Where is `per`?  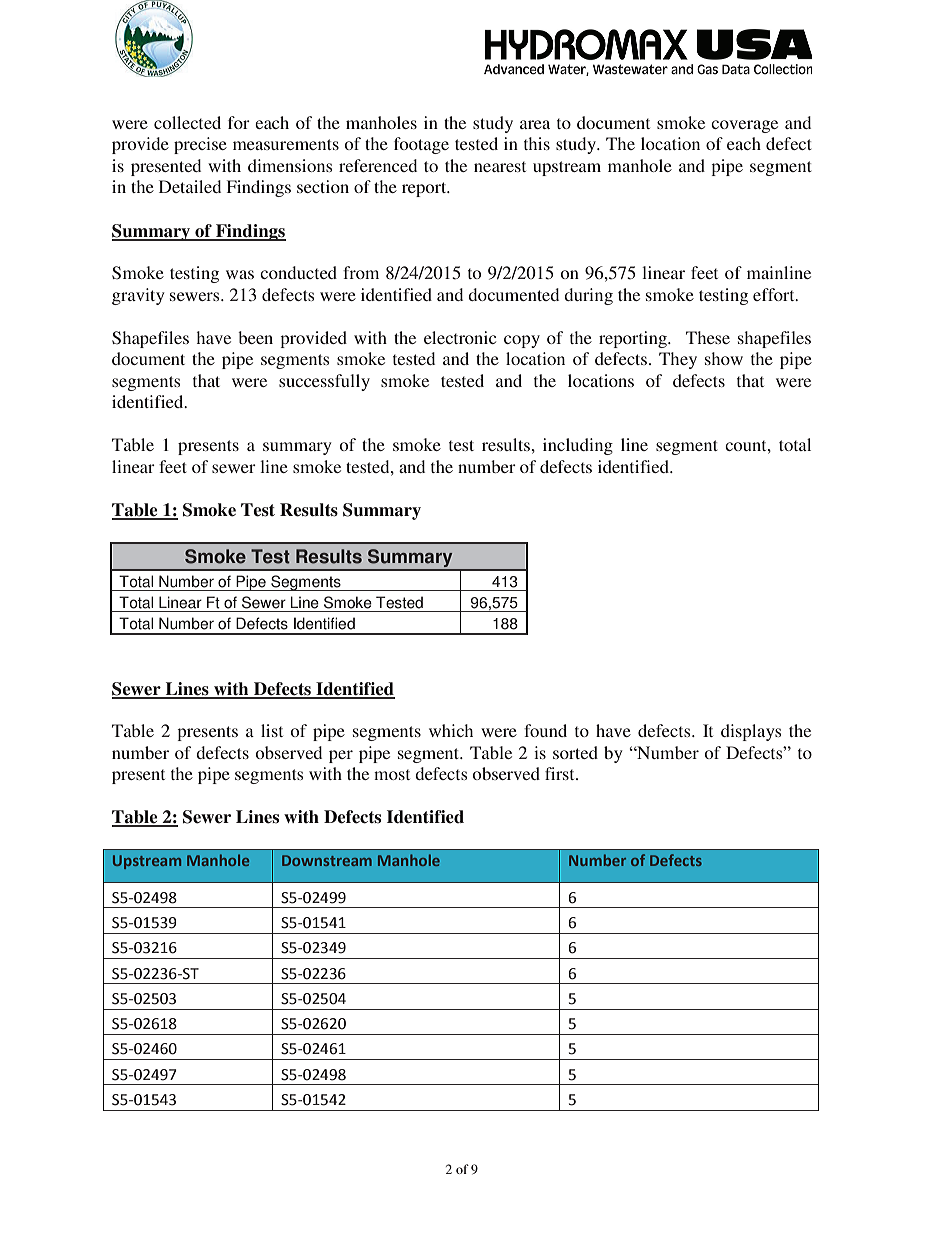
per is located at coordinates (341, 756).
